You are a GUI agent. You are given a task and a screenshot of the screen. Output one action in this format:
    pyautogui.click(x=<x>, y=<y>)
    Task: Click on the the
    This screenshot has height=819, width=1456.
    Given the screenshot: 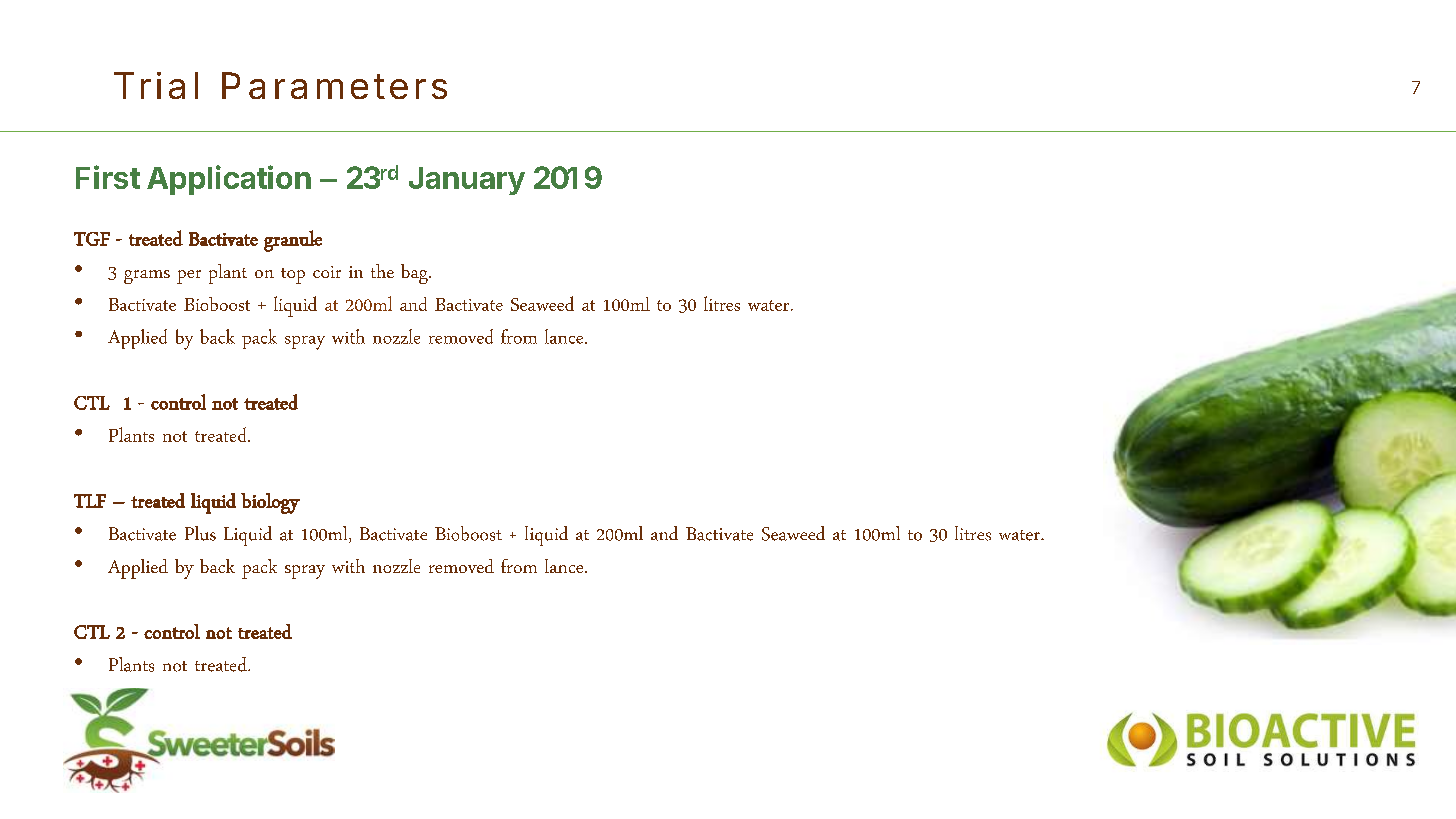 What is the action you would take?
    pyautogui.click(x=382, y=271)
